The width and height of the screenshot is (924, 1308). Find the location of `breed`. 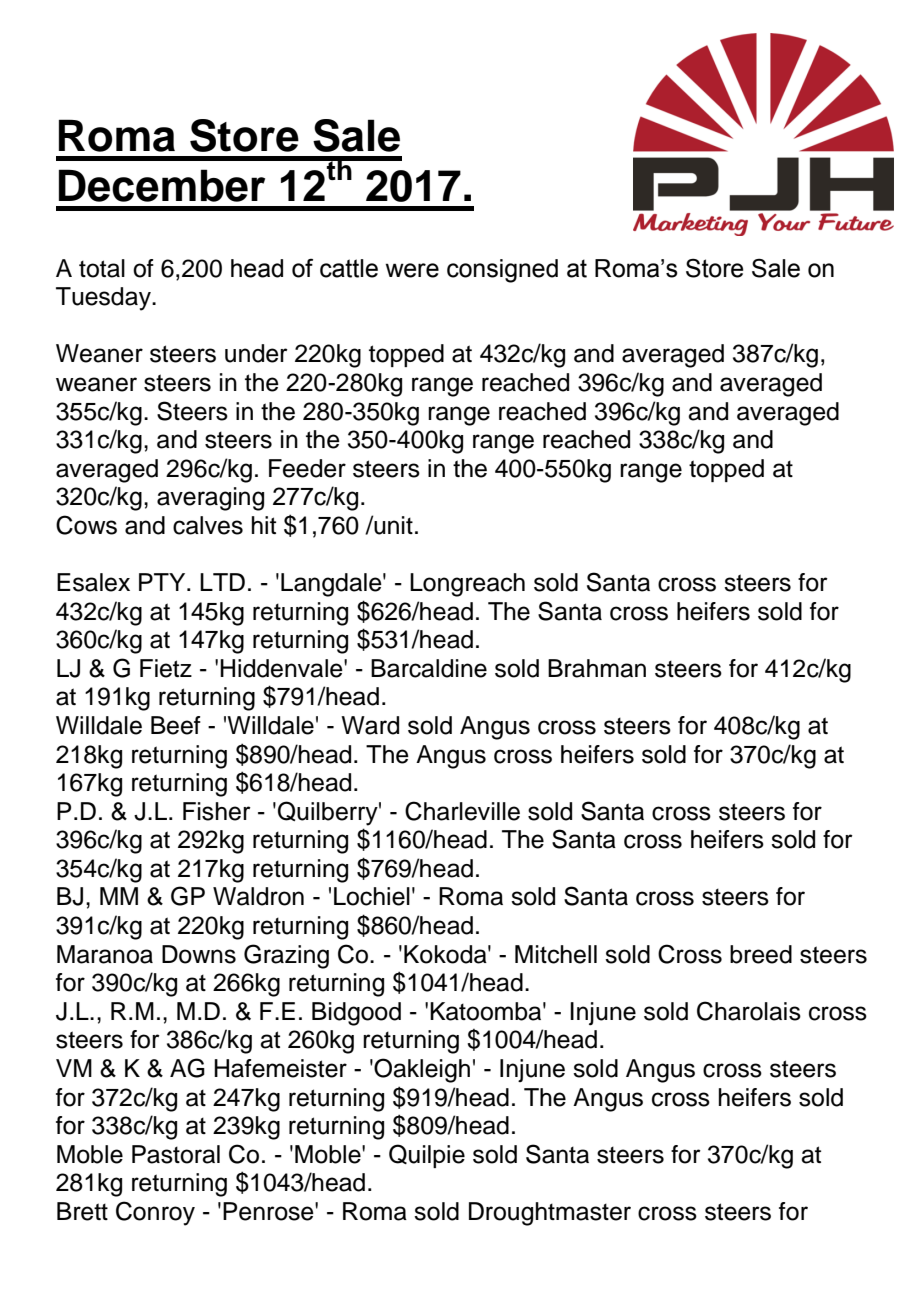

breed is located at coordinates (761, 954).
